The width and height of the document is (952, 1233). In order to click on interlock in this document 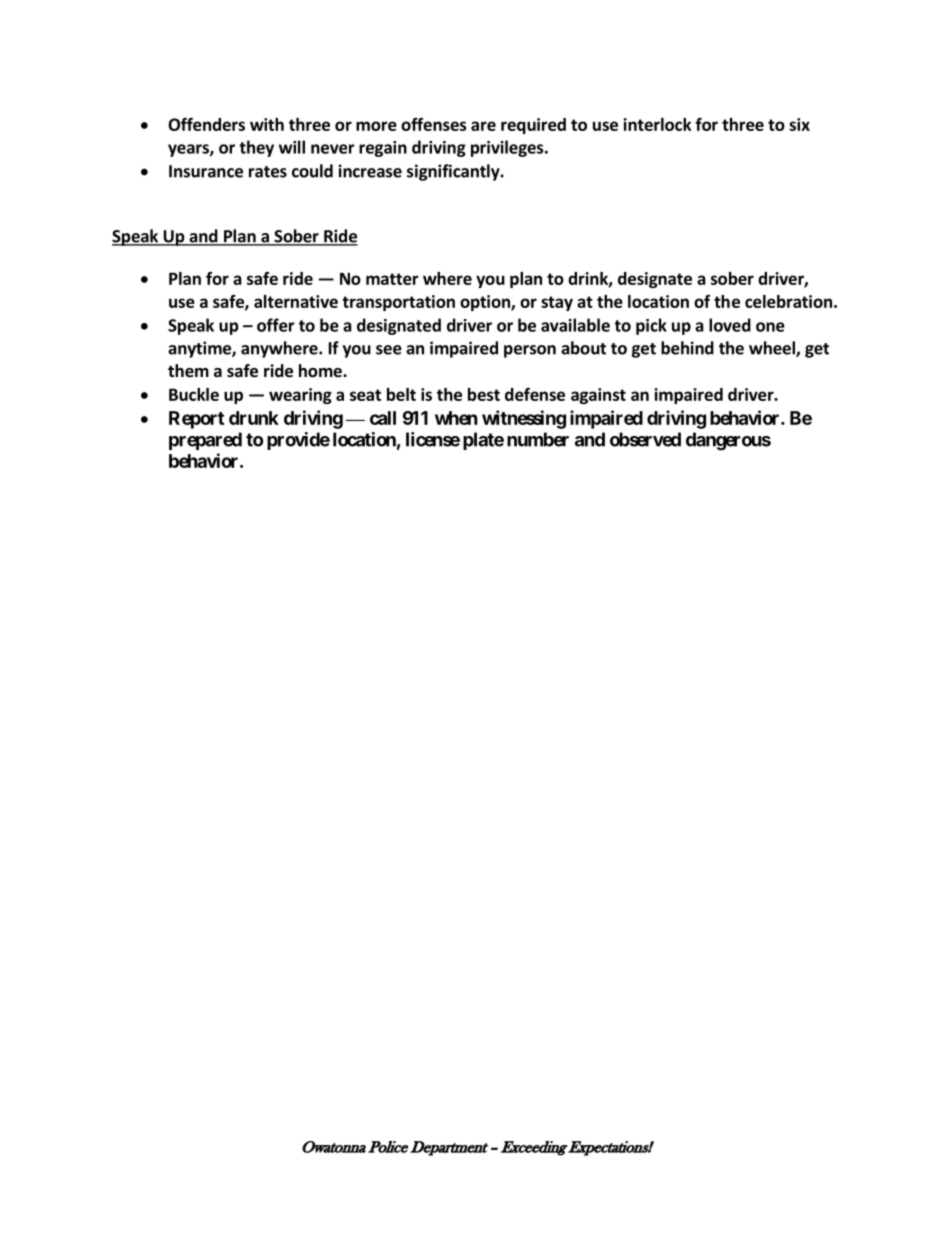, I will do `click(657, 124)`.
